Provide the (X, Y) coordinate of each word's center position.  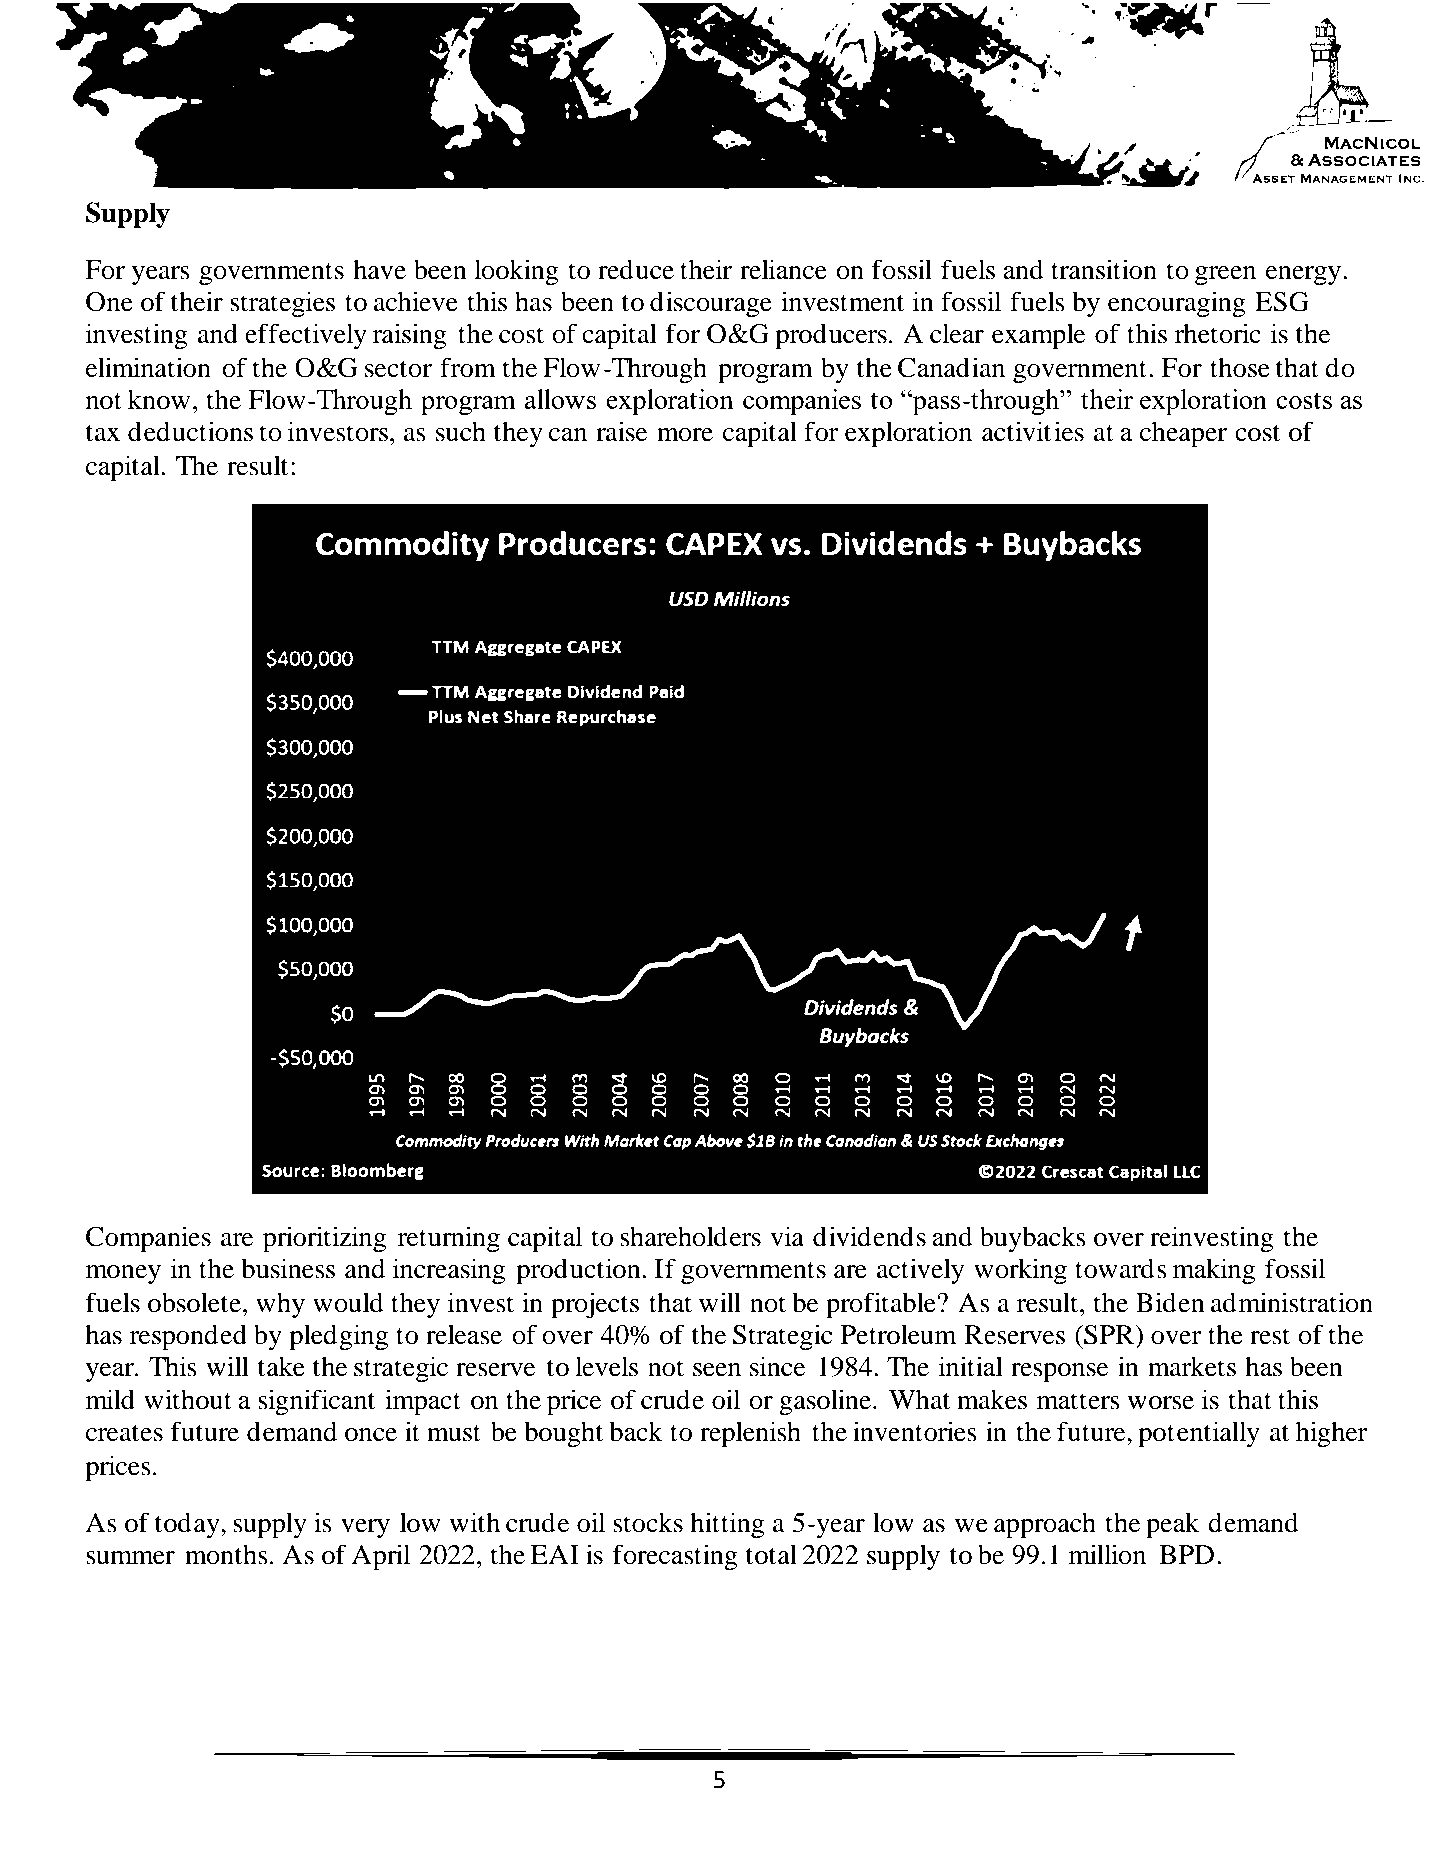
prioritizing (324, 1239)
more (685, 435)
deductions (190, 431)
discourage (711, 304)
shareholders (690, 1236)
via (787, 1236)
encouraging (1177, 304)
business (288, 1268)
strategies (282, 304)
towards (1121, 1268)
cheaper (1183, 434)
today (188, 1525)
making (1214, 1271)
